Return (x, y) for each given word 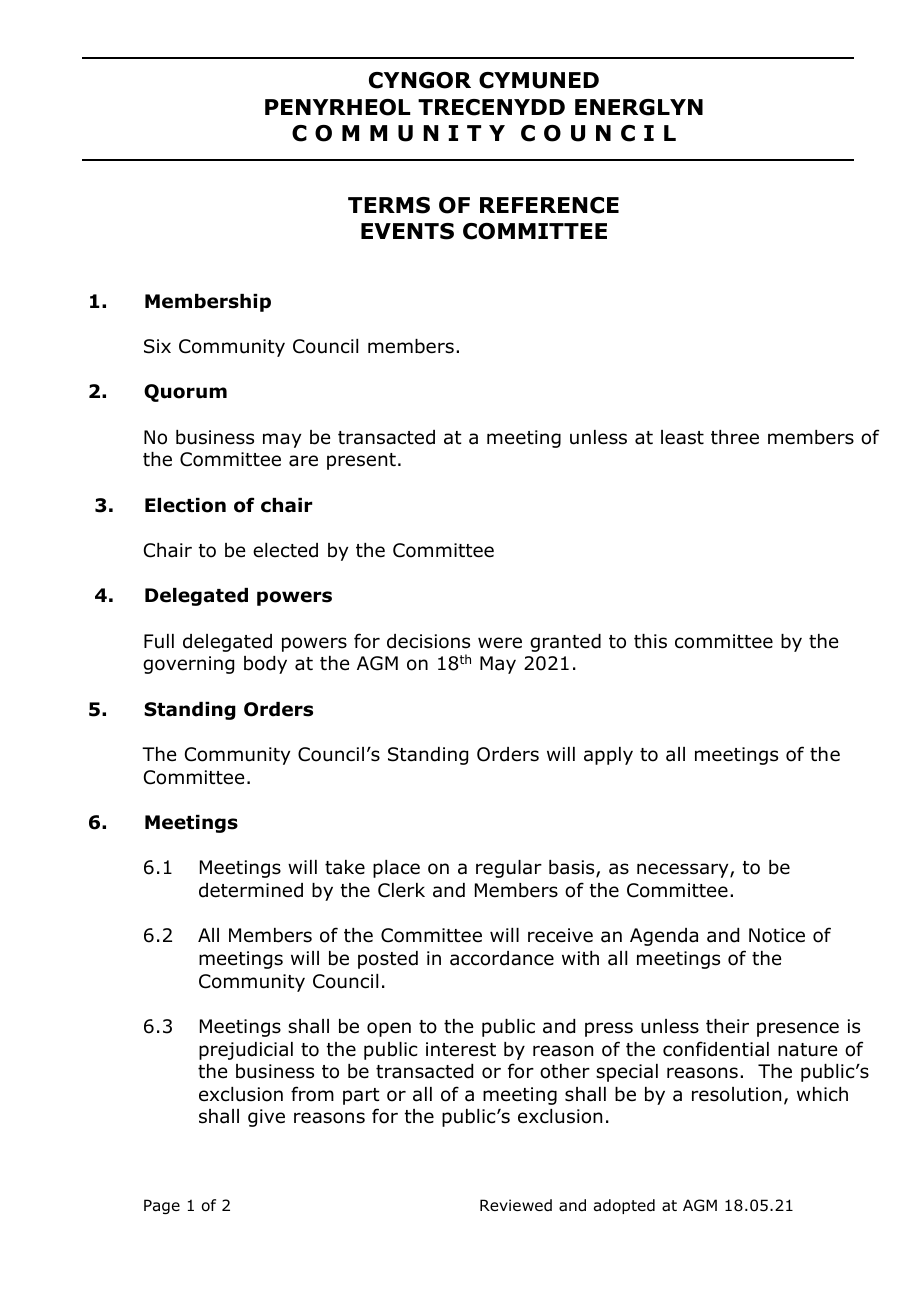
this (650, 641)
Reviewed (516, 1205)
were (500, 643)
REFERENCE (549, 205)
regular (509, 869)
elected (285, 550)
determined (251, 890)
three (735, 437)
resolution (736, 1094)
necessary (684, 870)
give (266, 1118)
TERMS (389, 205)
